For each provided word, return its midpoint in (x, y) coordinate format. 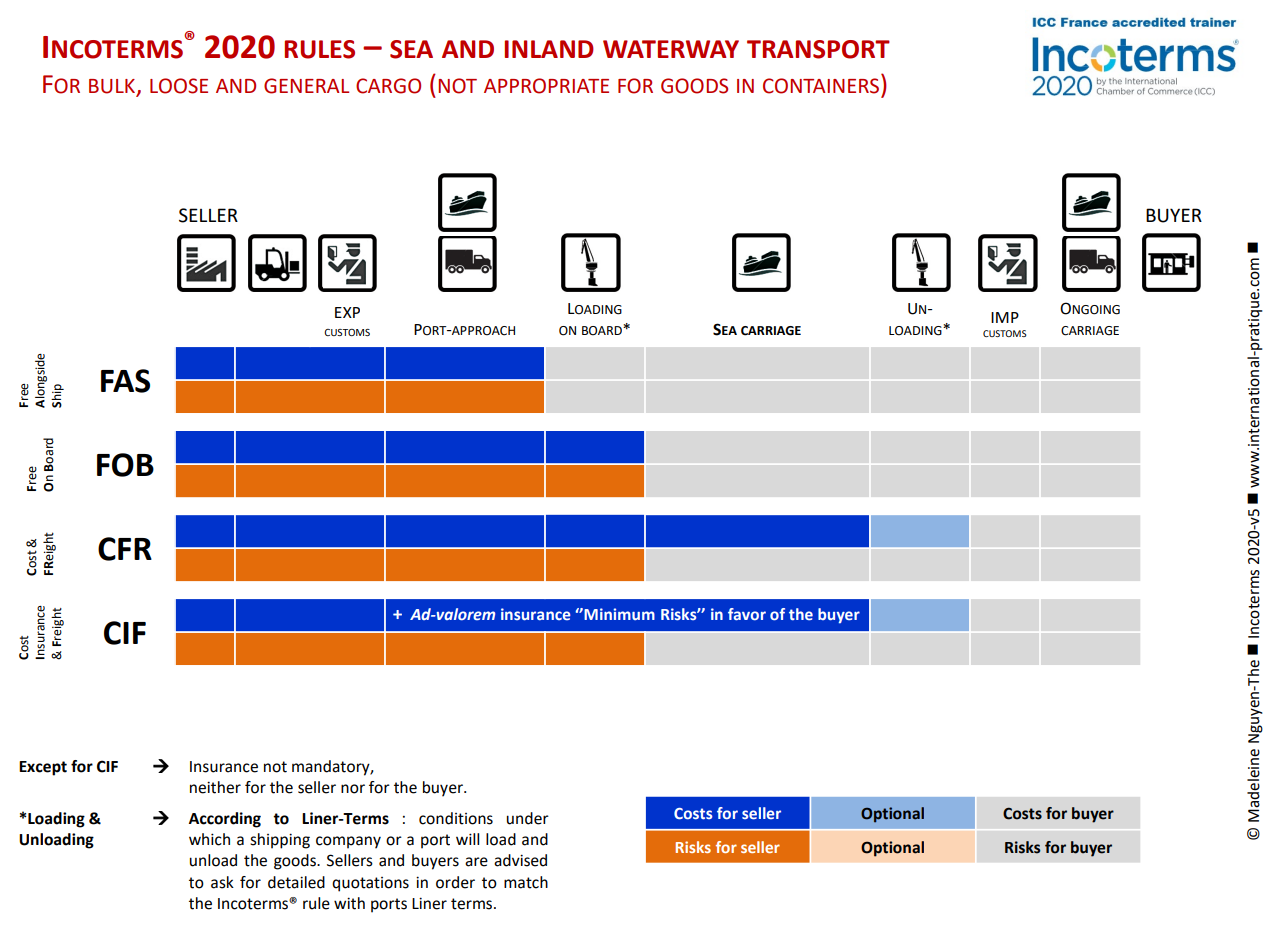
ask (222, 882)
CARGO (388, 86)
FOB (125, 465)
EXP (347, 312)
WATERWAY (671, 49)
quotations (370, 884)
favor (747, 614)
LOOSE (179, 86)
